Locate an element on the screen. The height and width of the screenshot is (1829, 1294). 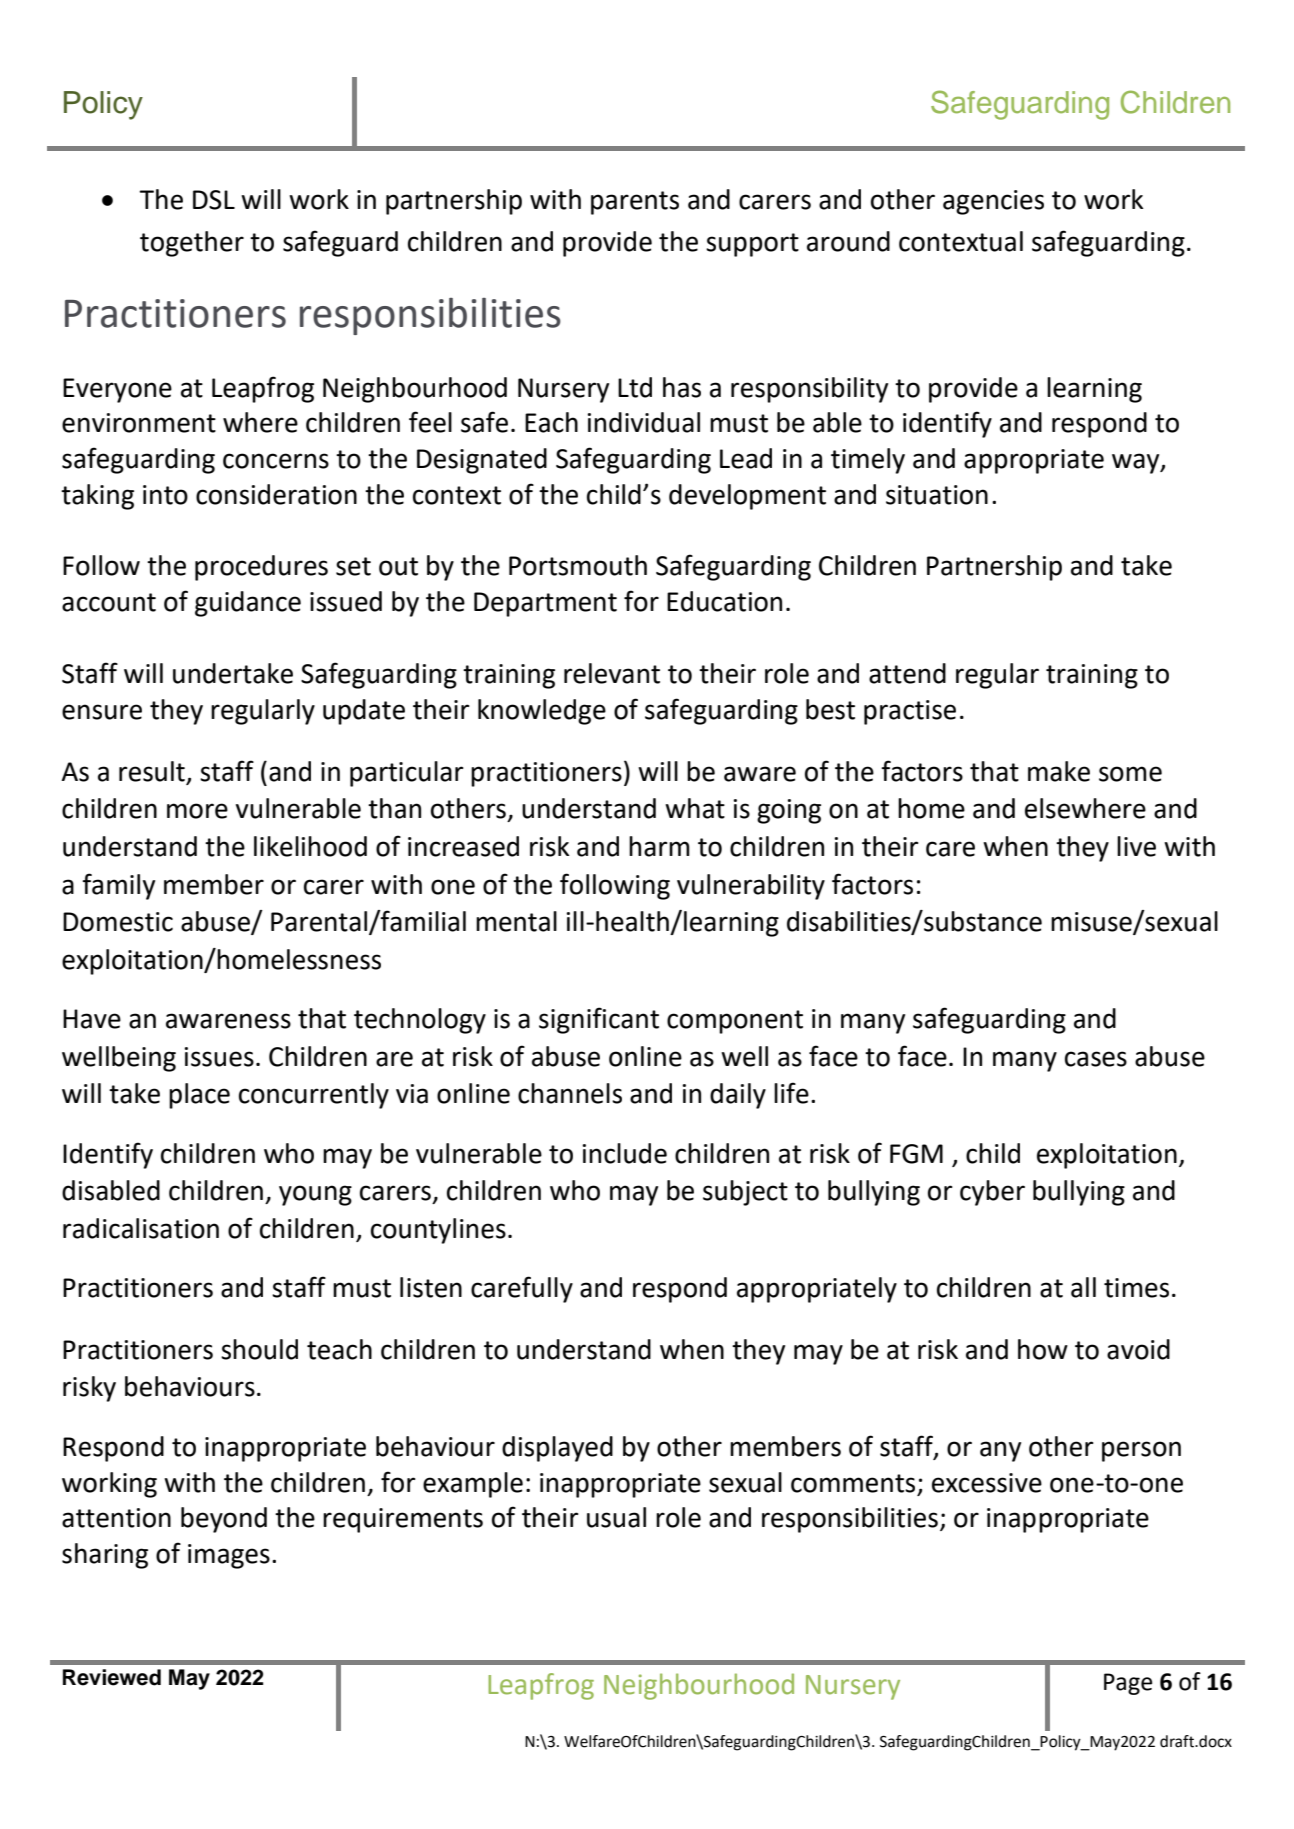
agencies is located at coordinates (993, 202).
